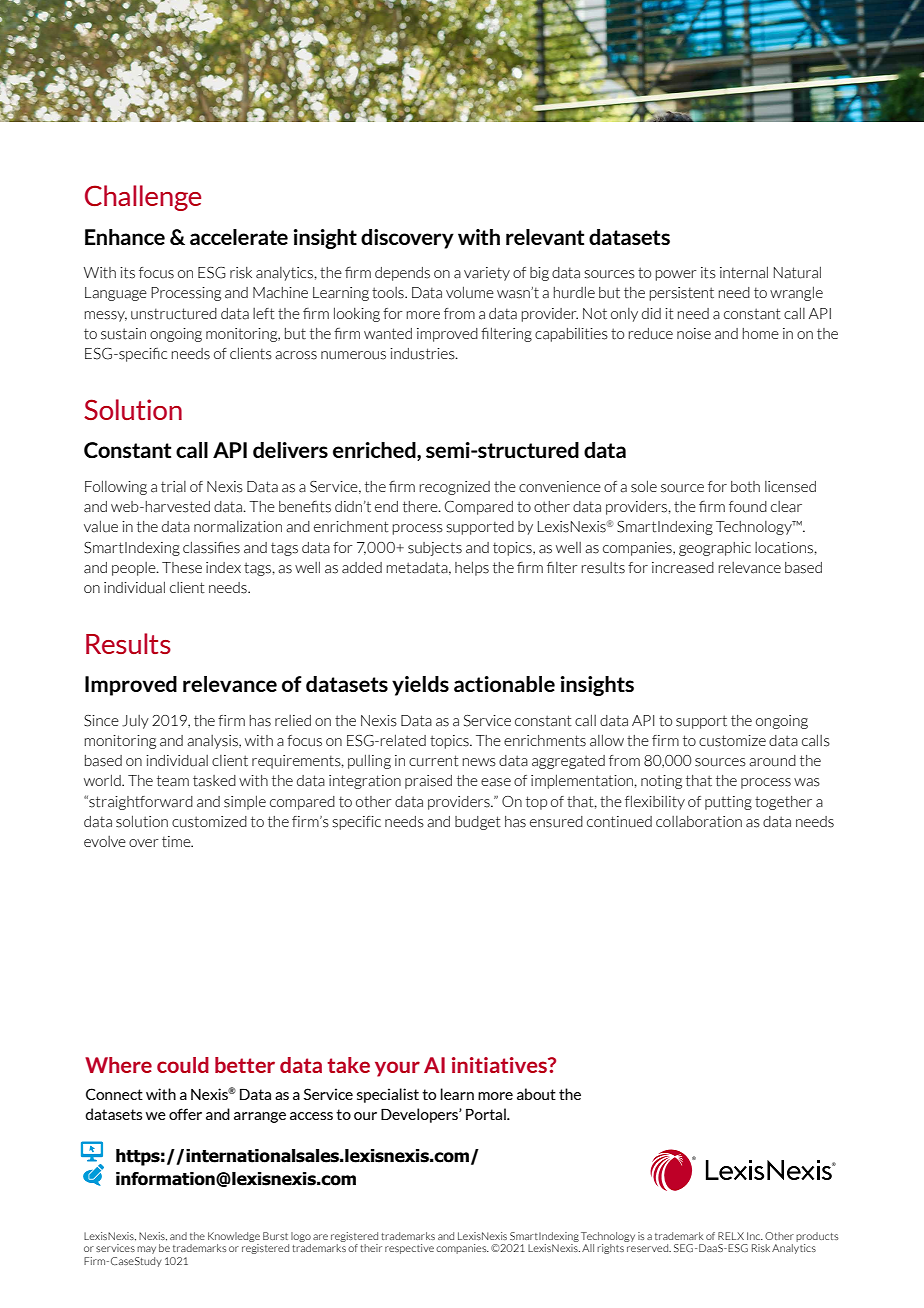 The image size is (924, 1308). What do you see at coordinates (744, 272) in the document?
I see `internal` at bounding box center [744, 272].
